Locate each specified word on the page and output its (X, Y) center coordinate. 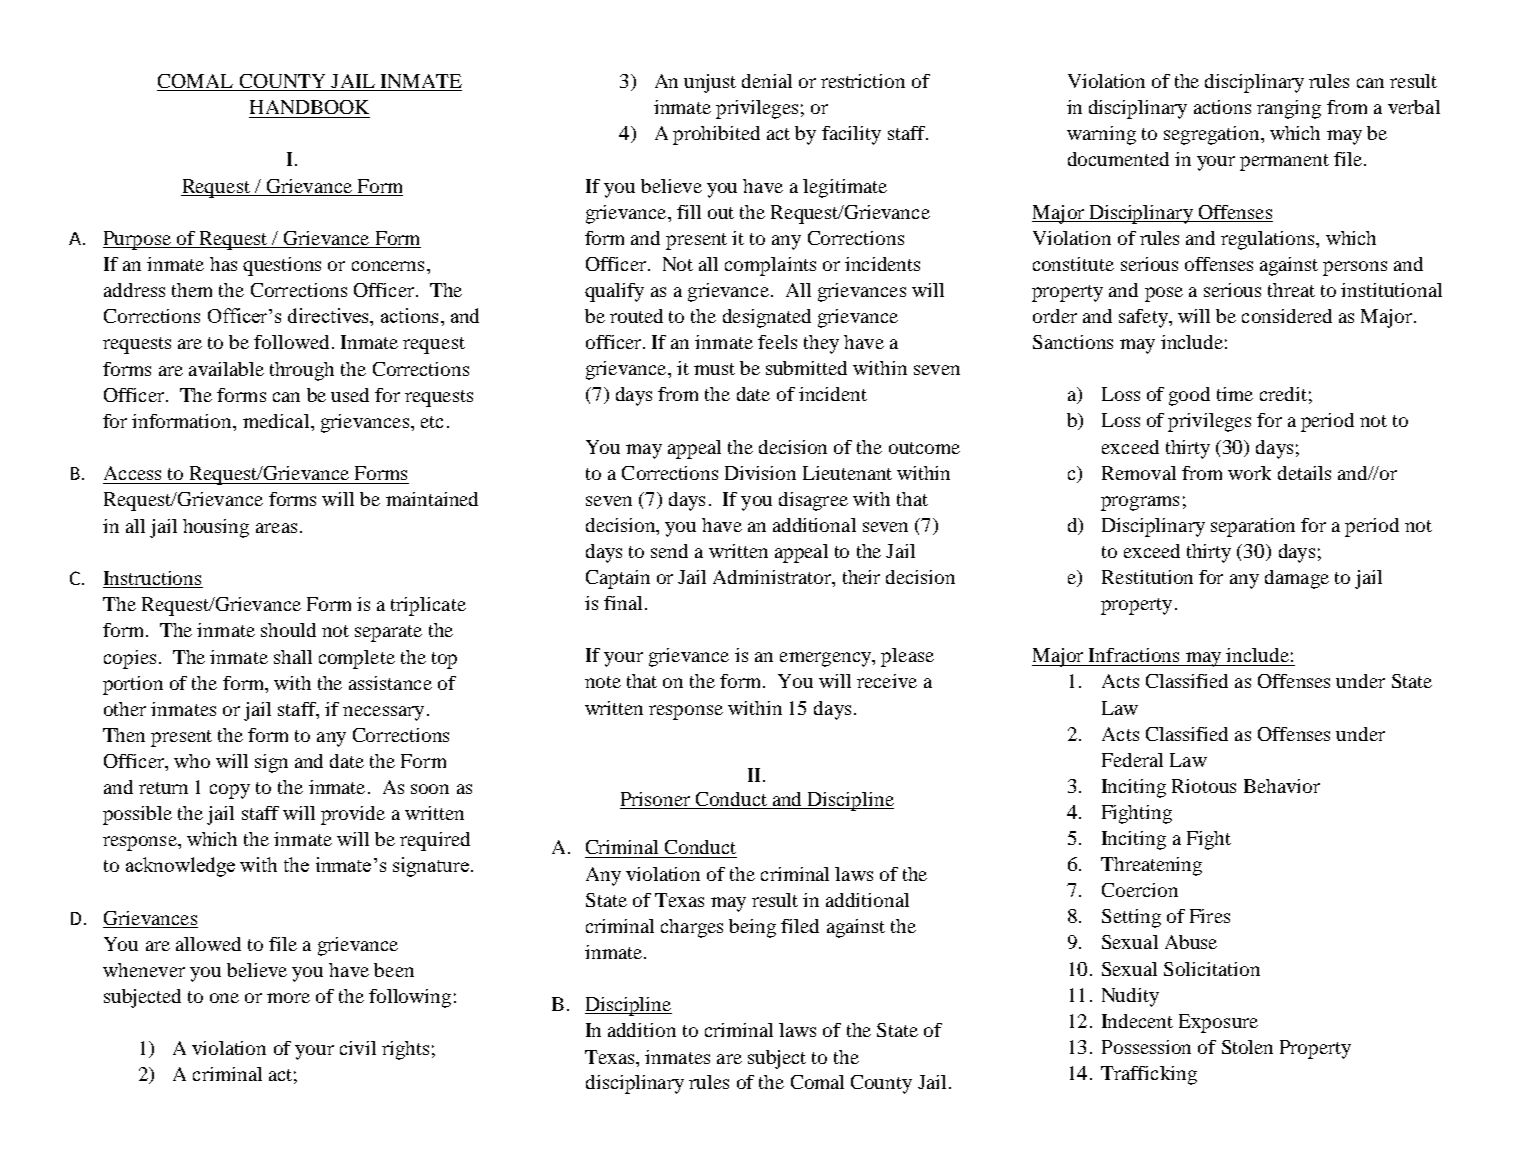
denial (767, 81)
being (752, 928)
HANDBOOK (309, 107)
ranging (1289, 109)
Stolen (1247, 1047)
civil (358, 1048)
